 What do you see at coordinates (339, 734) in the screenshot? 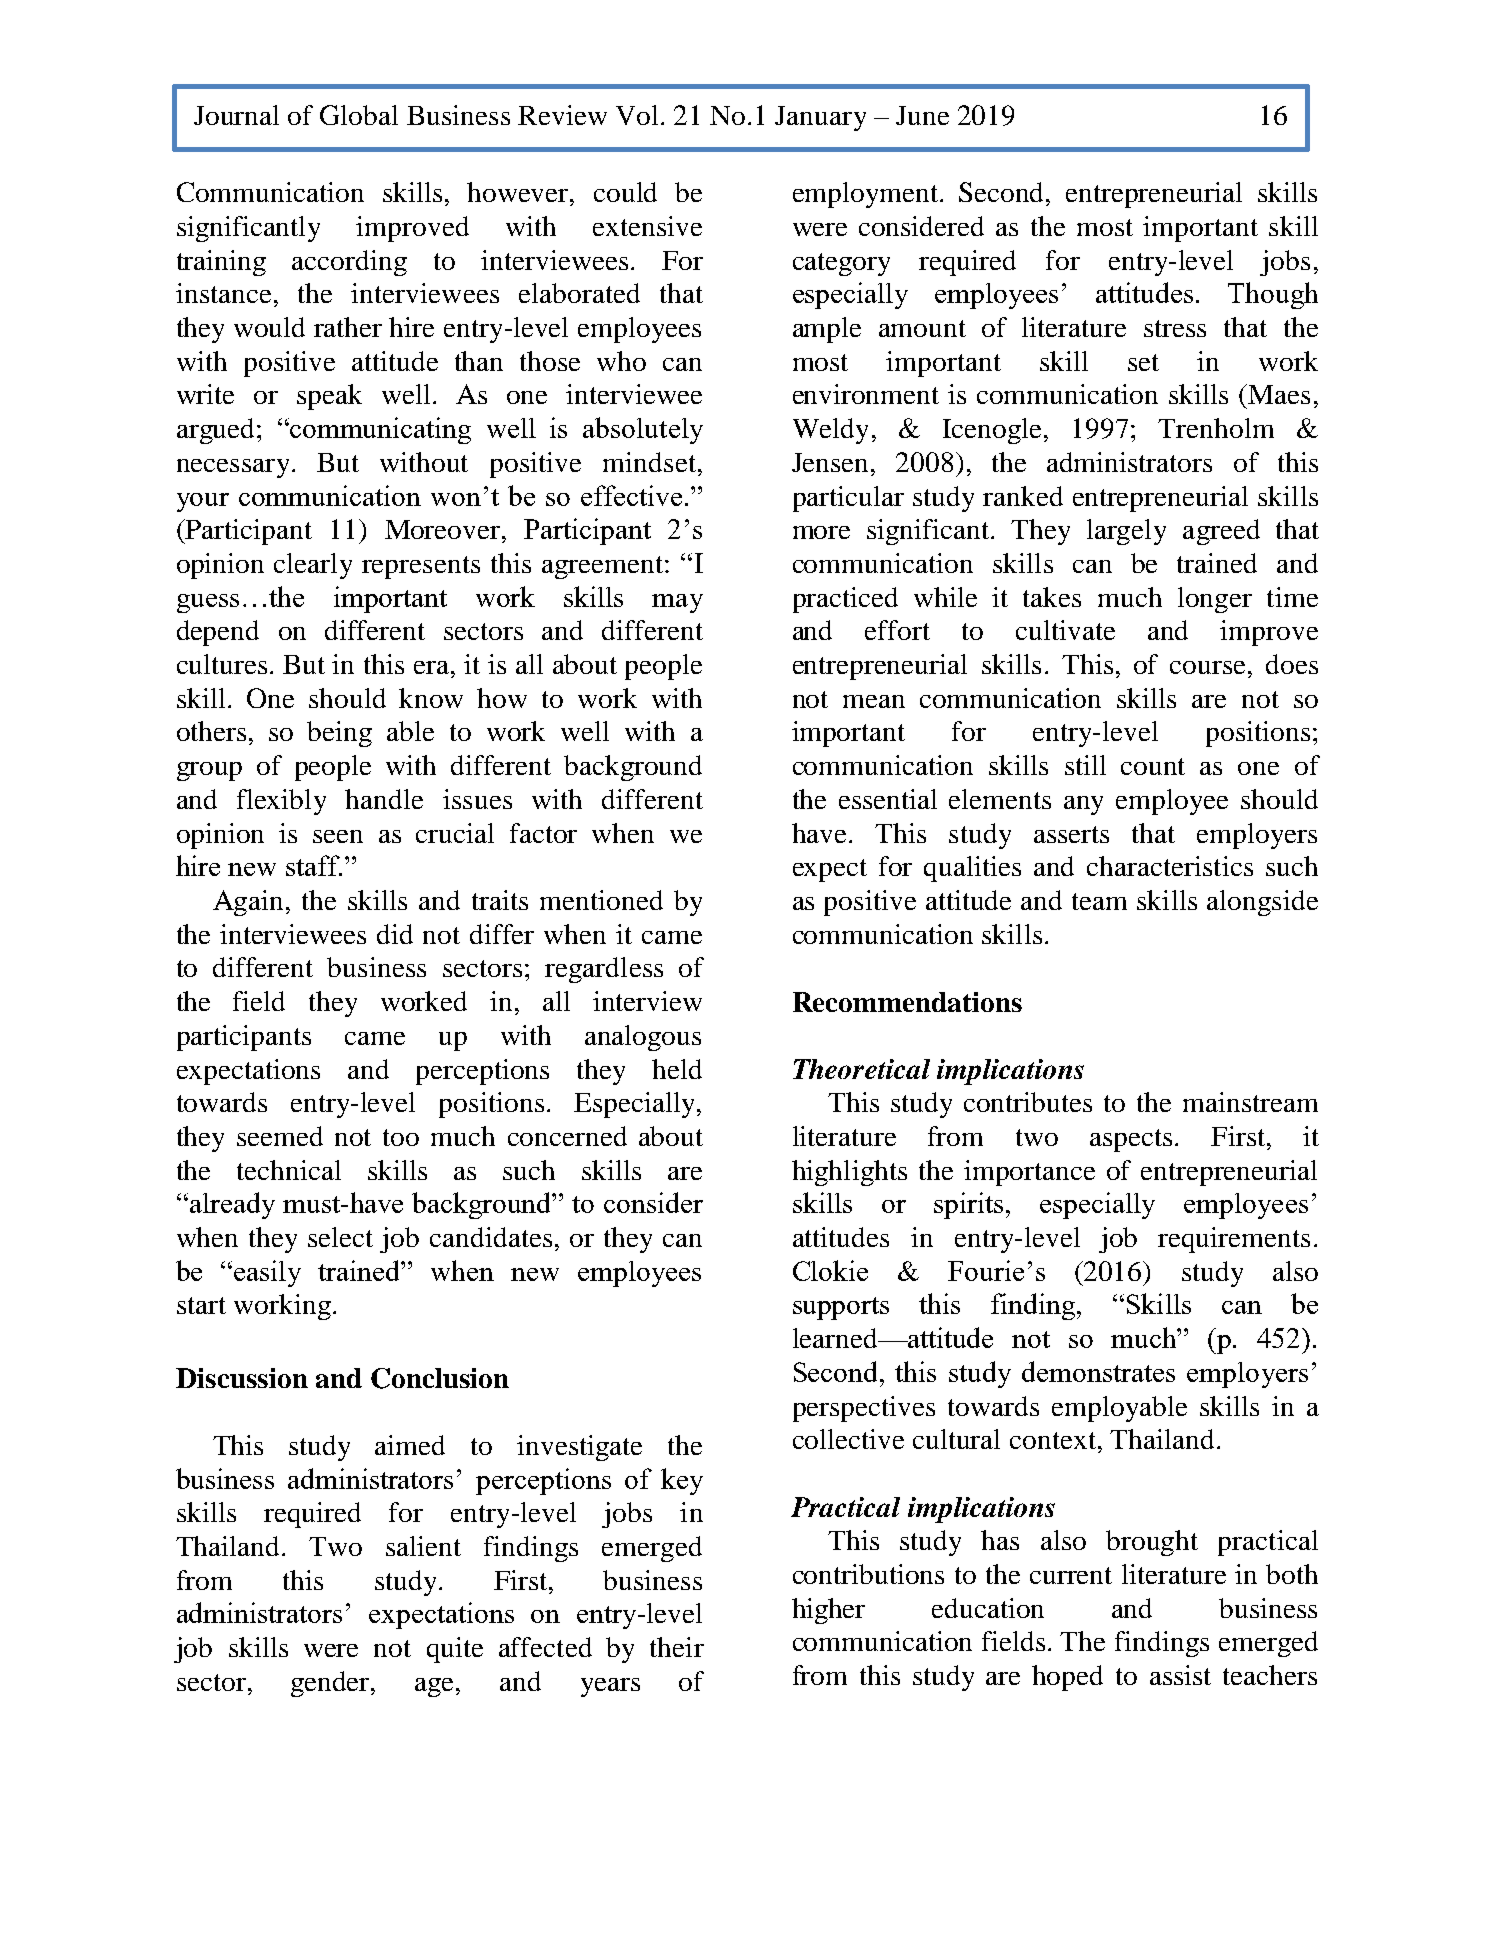
I see `being` at bounding box center [339, 734].
